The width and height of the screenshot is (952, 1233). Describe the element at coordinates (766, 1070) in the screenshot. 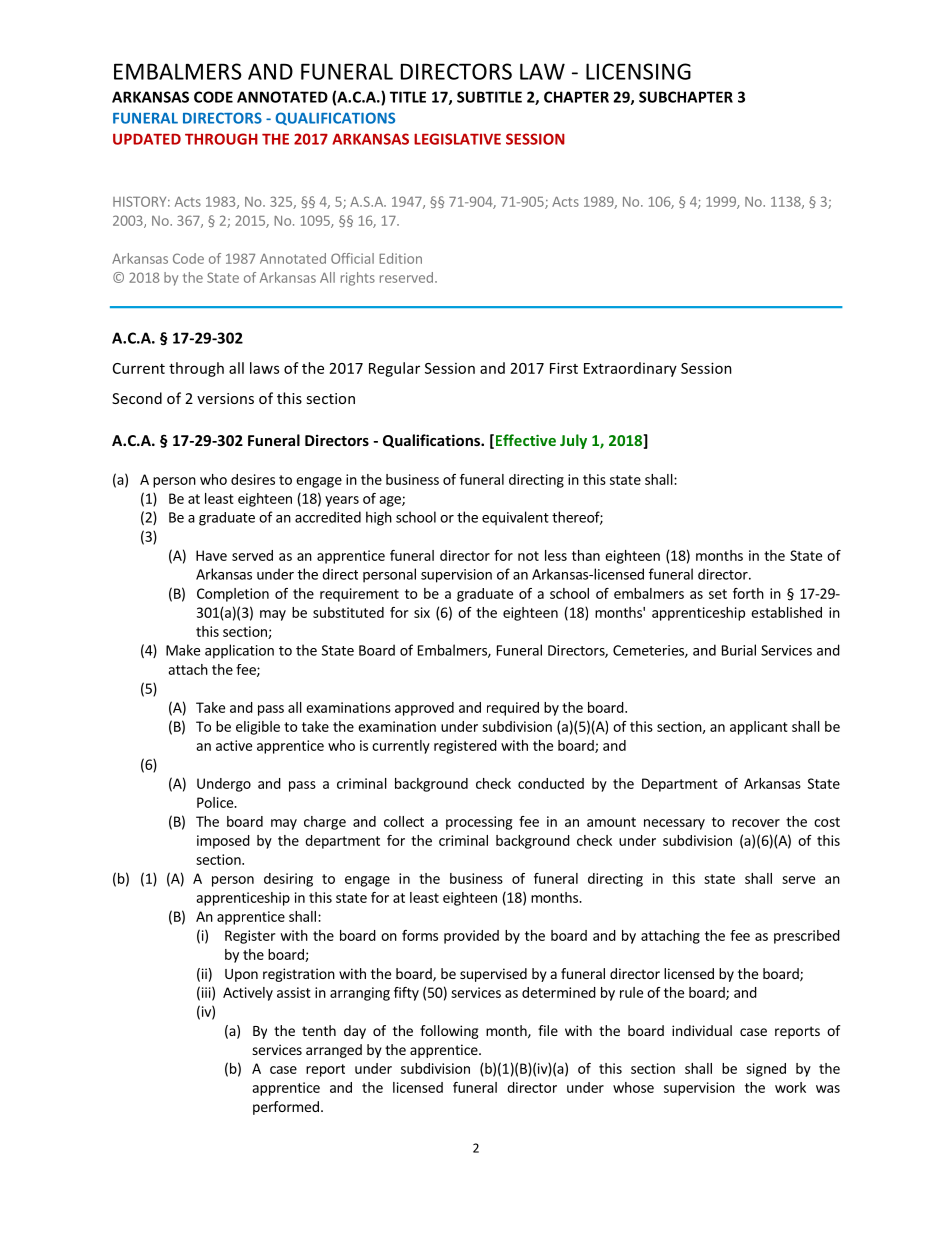

I see `signed` at that location.
